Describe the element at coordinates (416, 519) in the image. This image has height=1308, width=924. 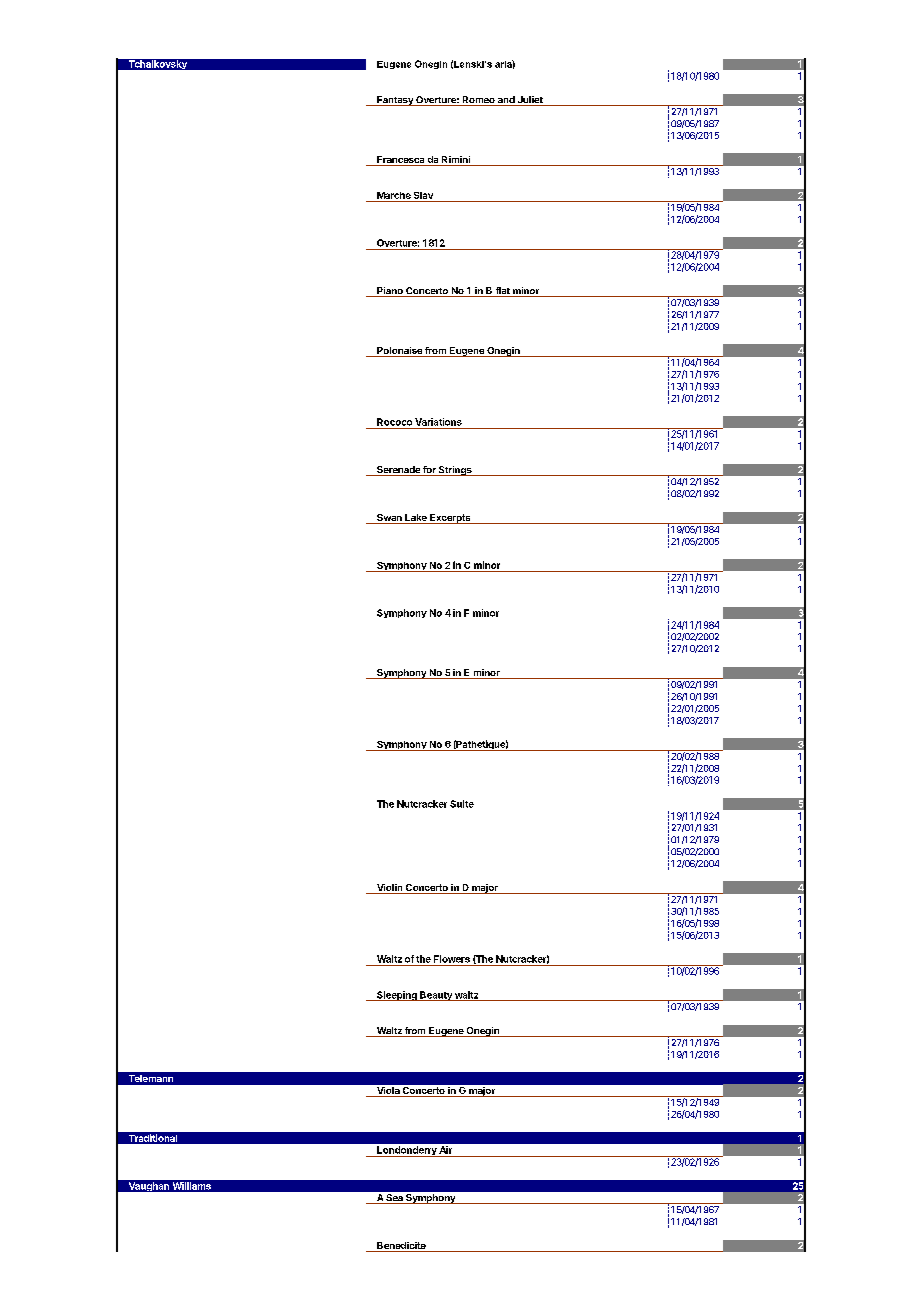
I see `Lake` at that location.
